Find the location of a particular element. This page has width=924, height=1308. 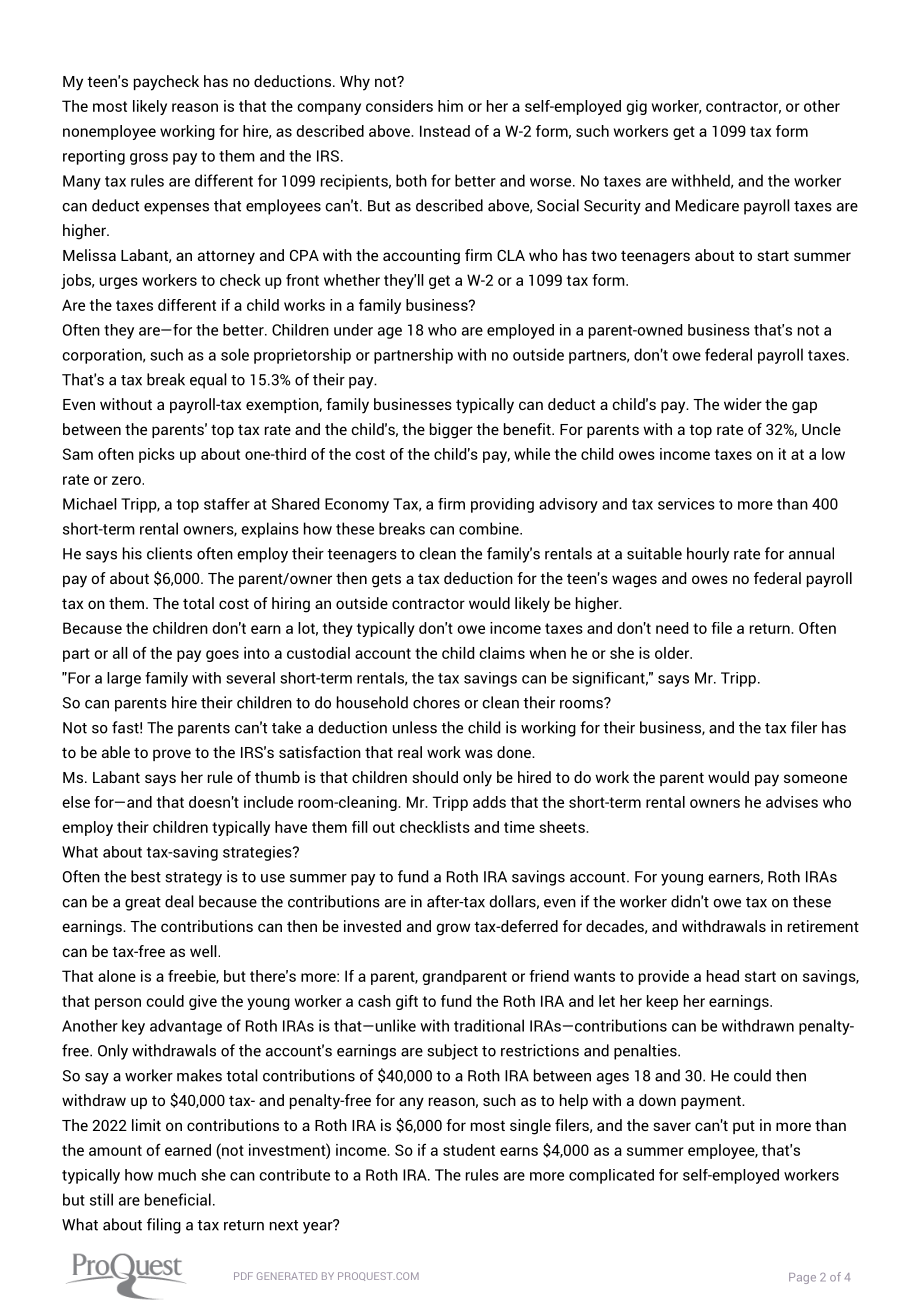

wider is located at coordinates (743, 404).
